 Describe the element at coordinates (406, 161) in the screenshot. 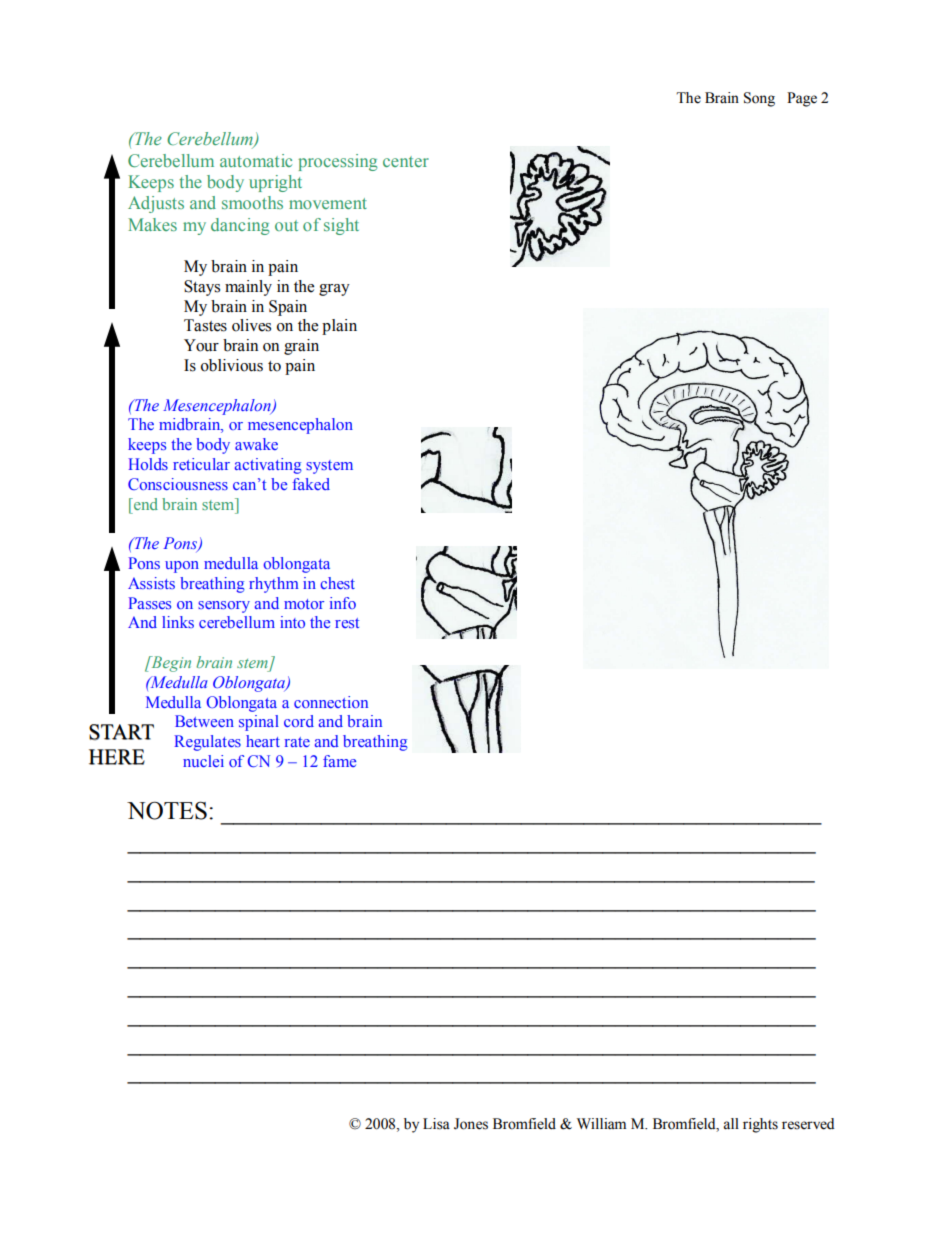

I see `center` at that location.
